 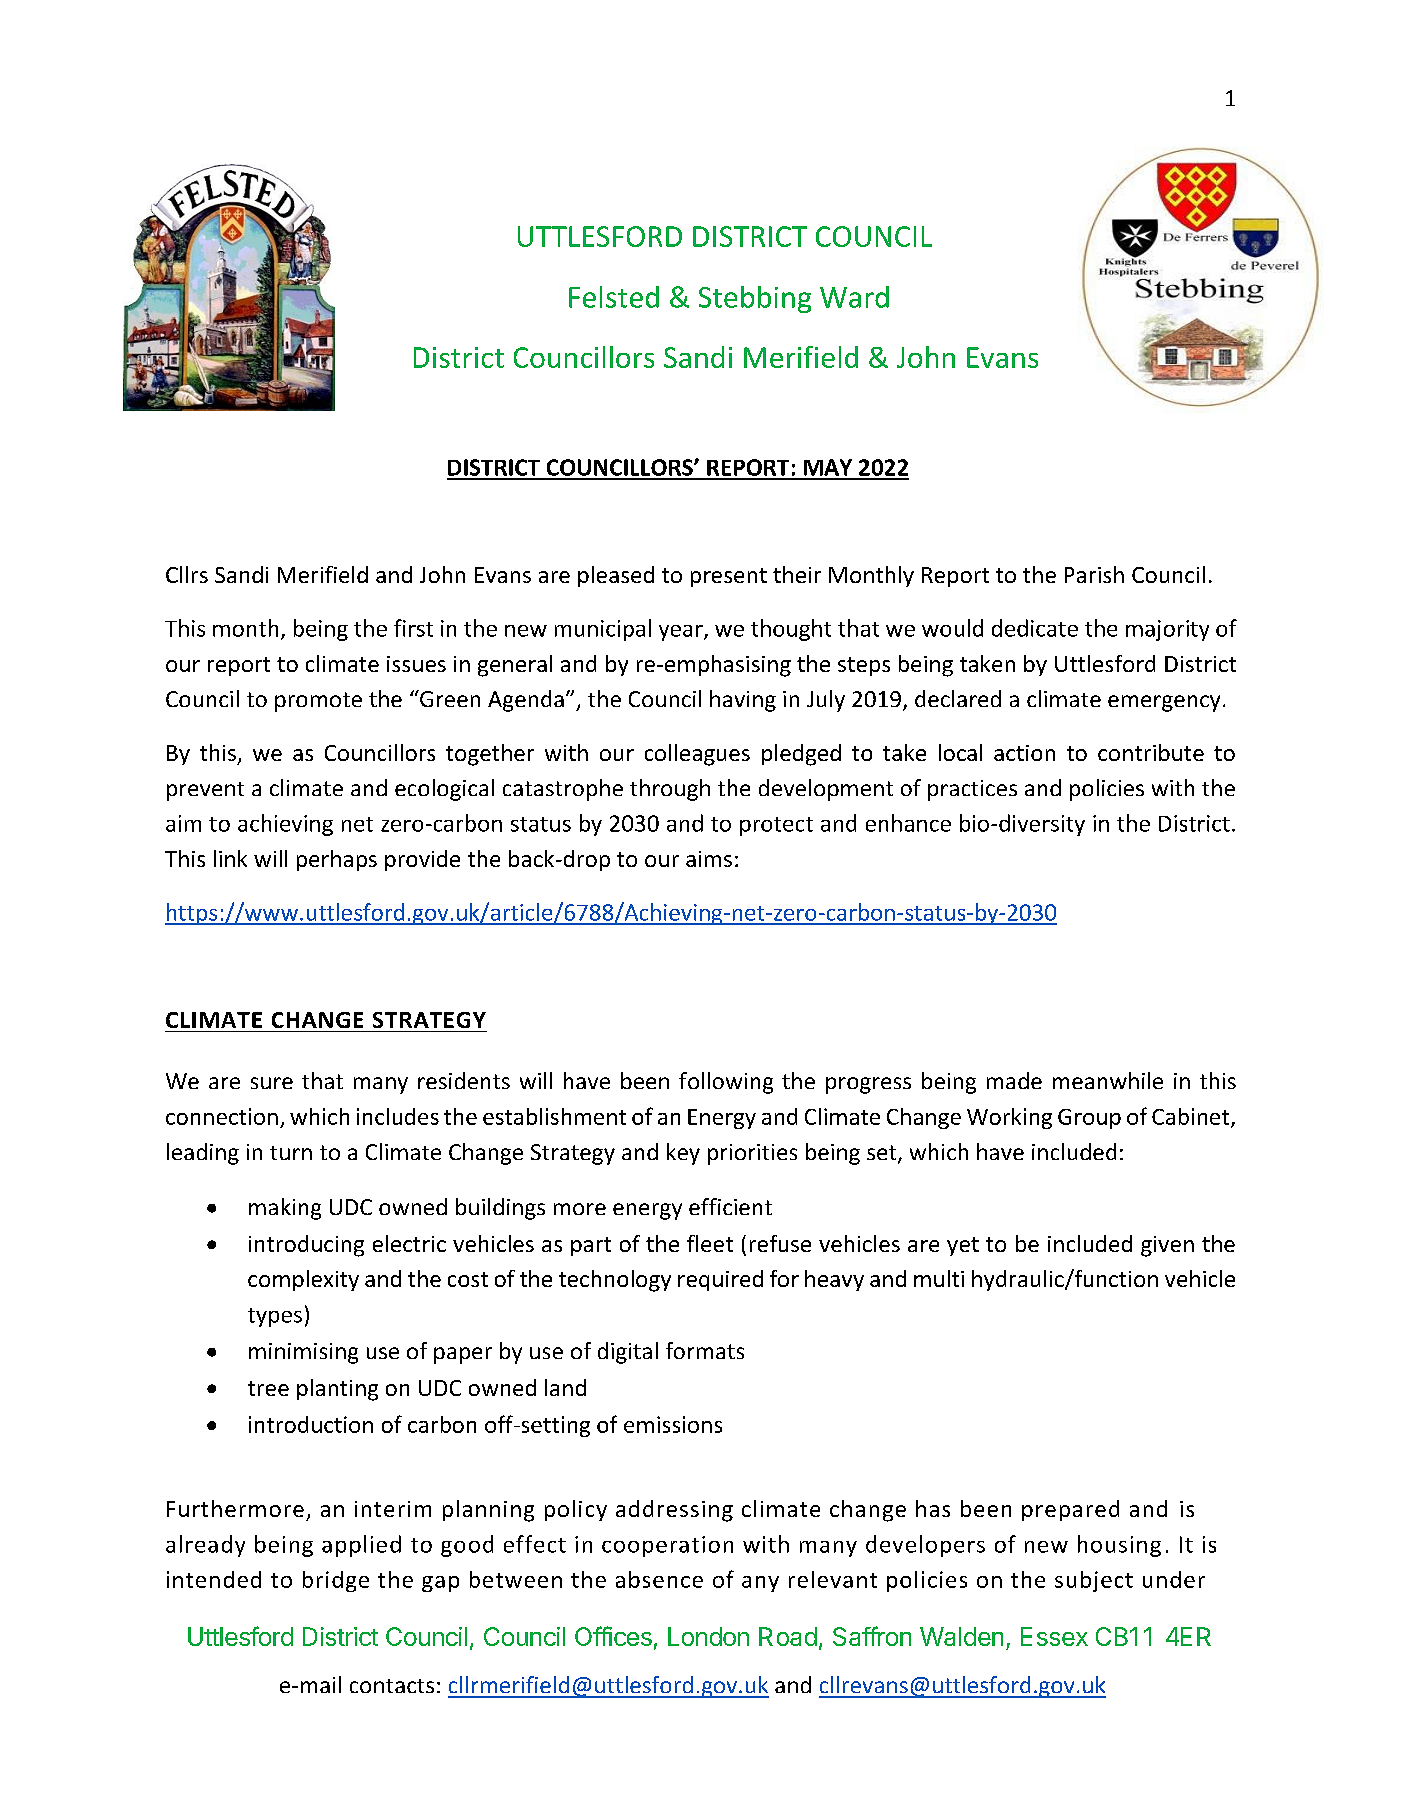 I want to click on dedicate, so click(x=1035, y=628).
